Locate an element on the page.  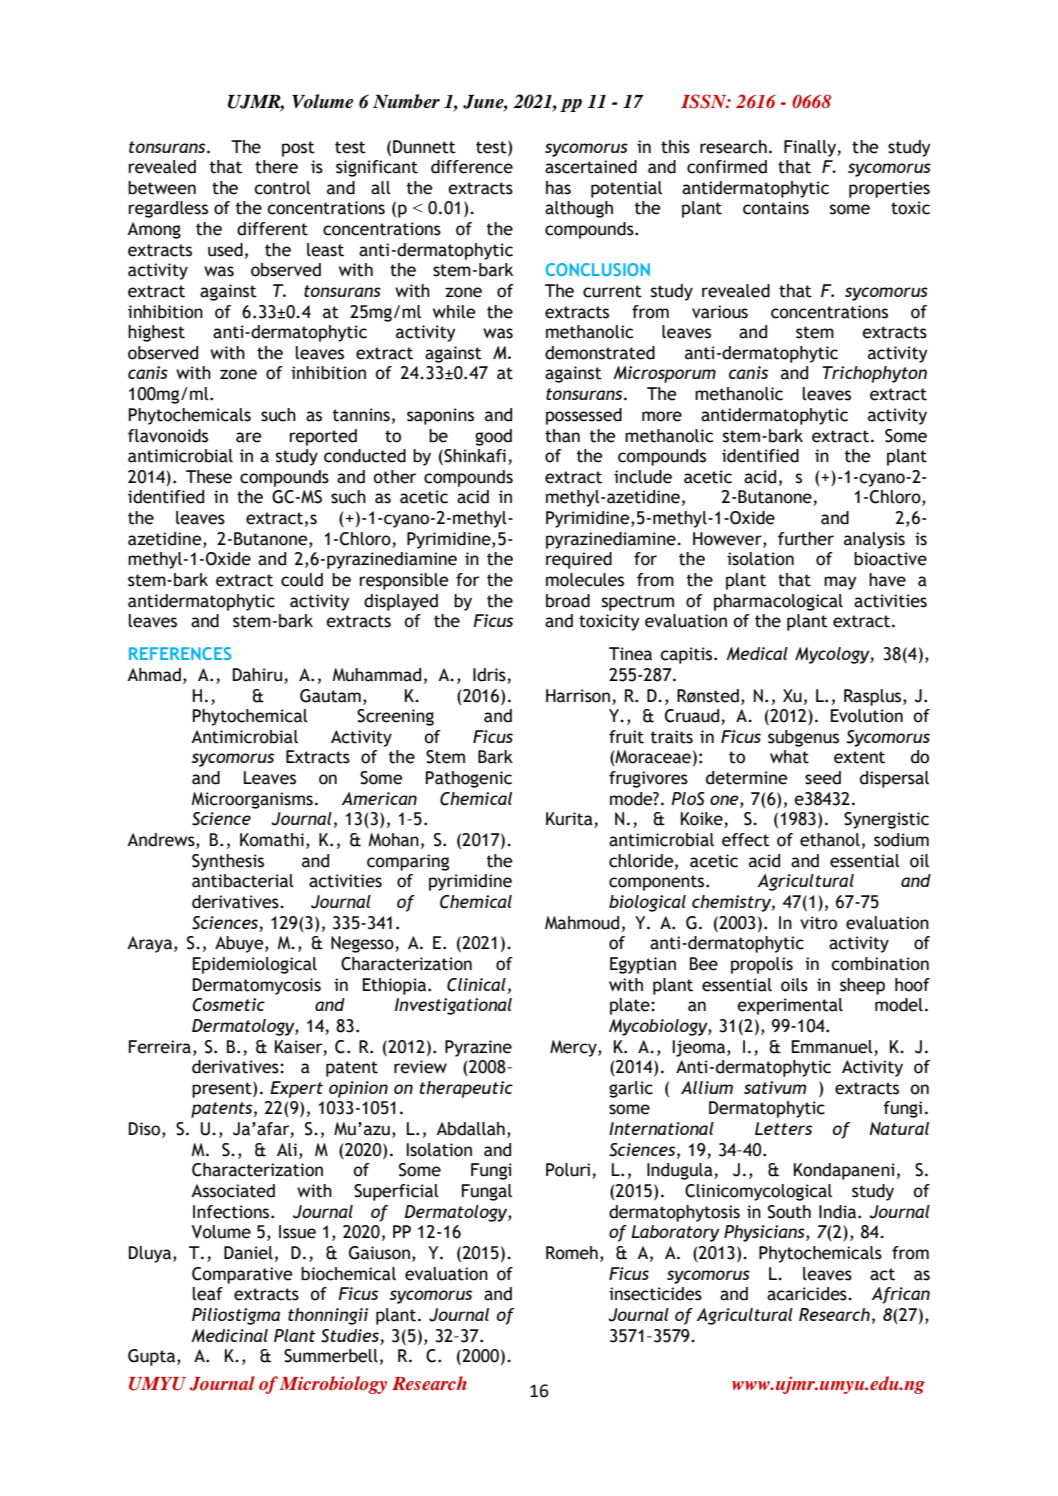
are is located at coordinates (249, 437).
